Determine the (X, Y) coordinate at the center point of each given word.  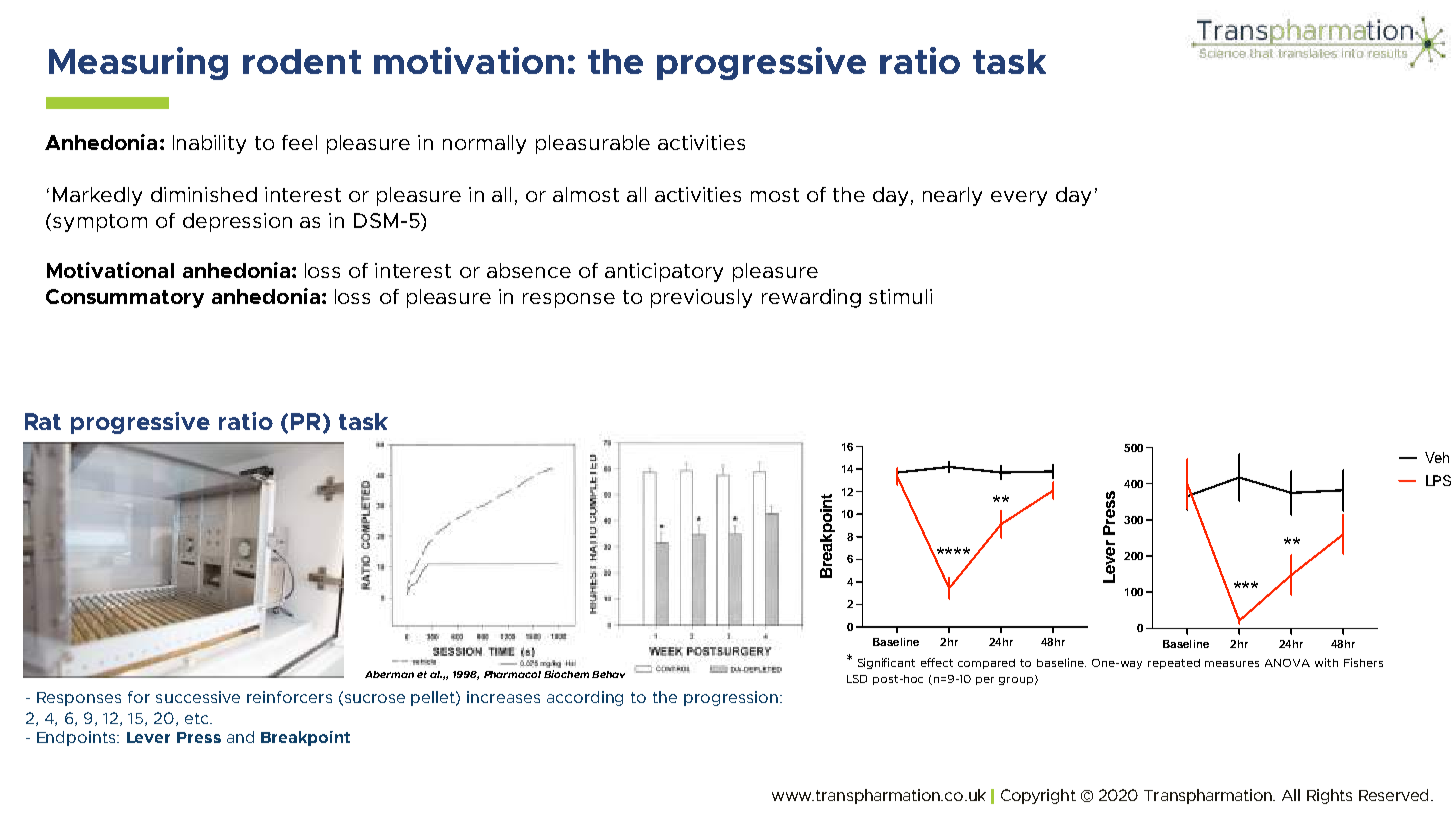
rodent (302, 61)
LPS (1438, 480)
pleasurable (593, 144)
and (240, 737)
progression (732, 698)
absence (529, 270)
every (1019, 198)
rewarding (811, 298)
